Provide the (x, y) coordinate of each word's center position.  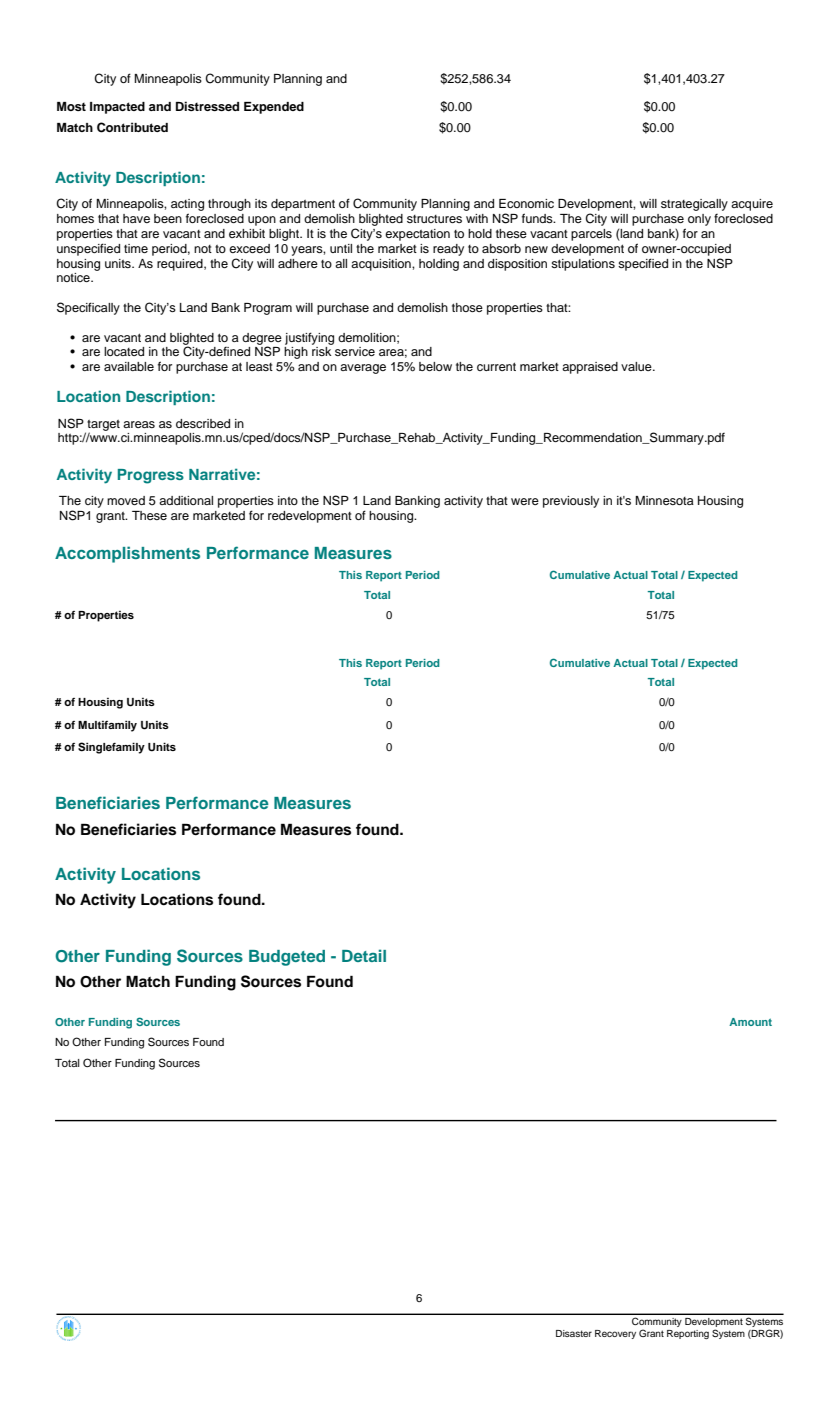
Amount (750, 1022)
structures (434, 219)
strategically (694, 205)
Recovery (615, 1334)
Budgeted (287, 958)
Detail (364, 955)
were (525, 501)
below (435, 366)
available (129, 366)
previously (571, 502)
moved (126, 500)
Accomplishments (127, 554)
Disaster (574, 1333)
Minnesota (664, 500)
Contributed (132, 127)
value (637, 366)
